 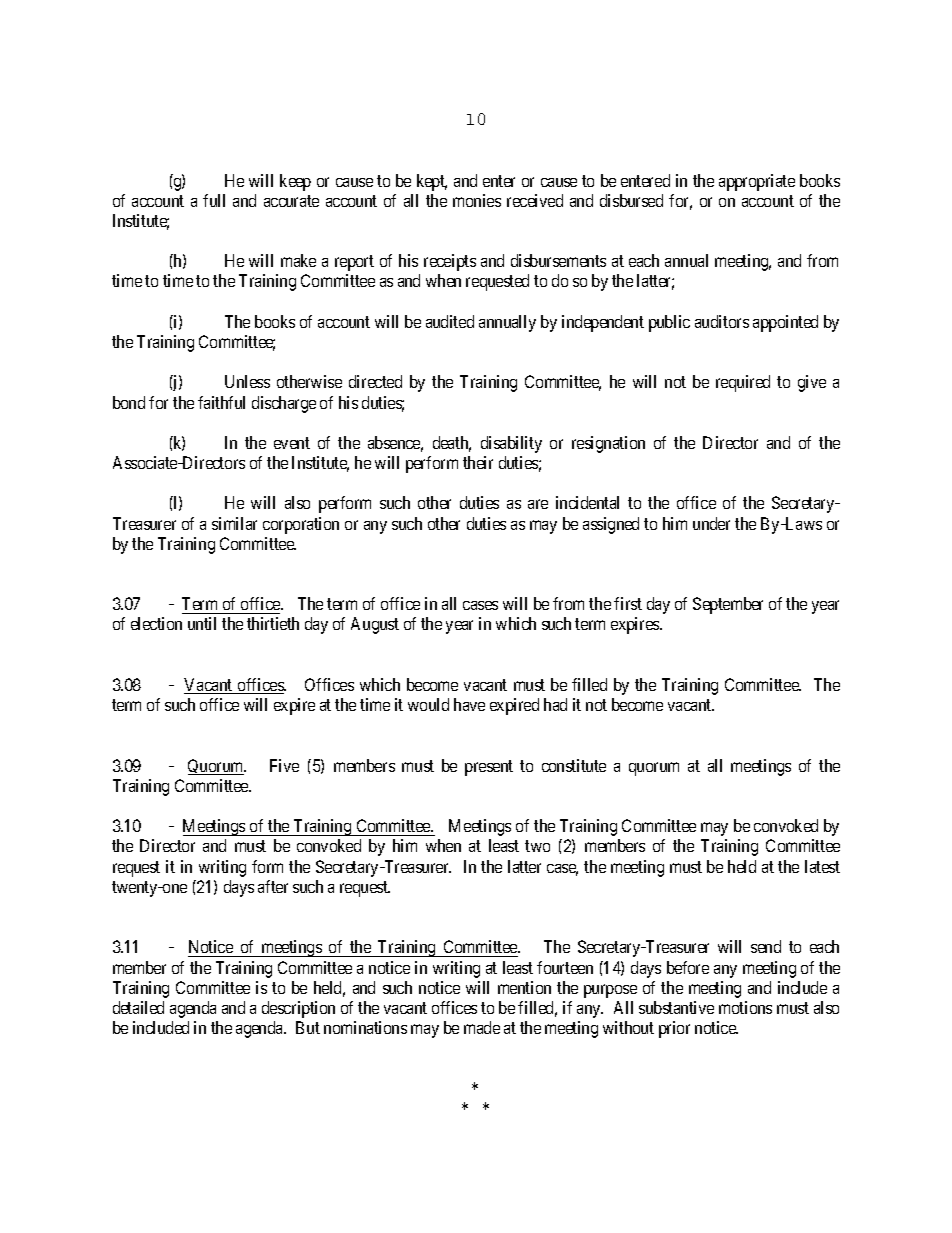 What do you see at coordinates (489, 768) in the screenshot?
I see `present` at bounding box center [489, 768].
